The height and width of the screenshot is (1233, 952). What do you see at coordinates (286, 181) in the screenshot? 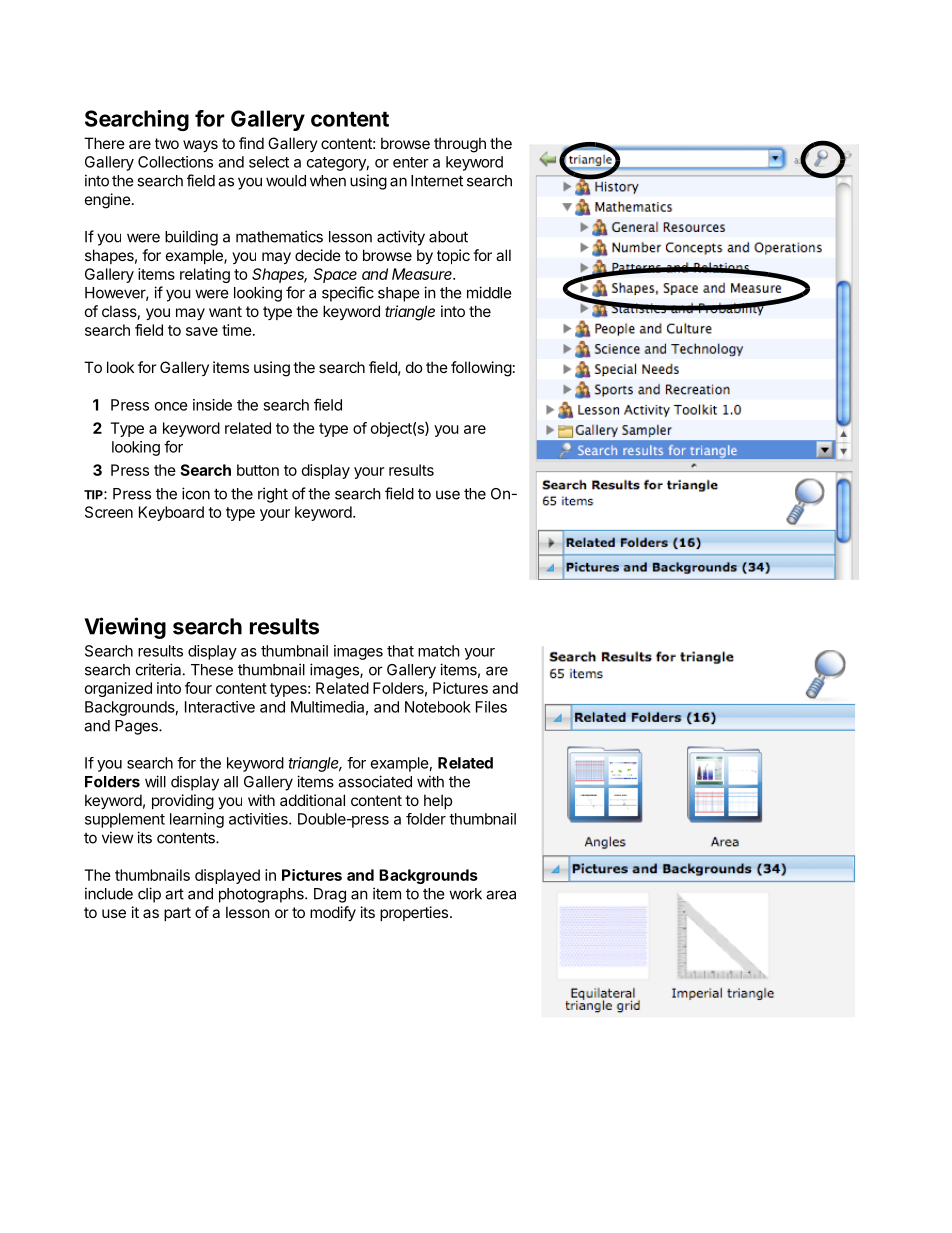
I see `would` at bounding box center [286, 181].
